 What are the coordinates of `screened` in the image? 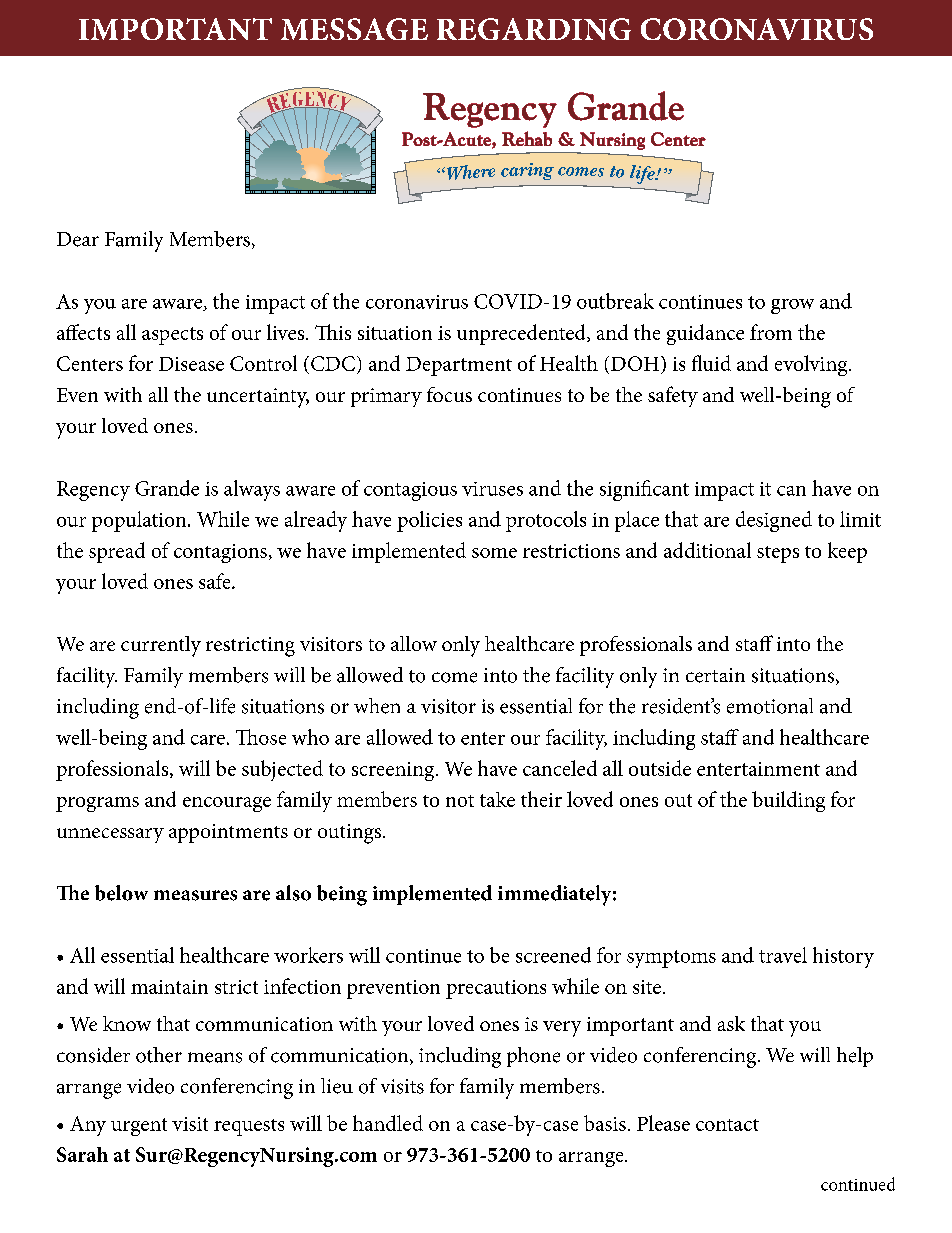 It's located at (553, 955).
